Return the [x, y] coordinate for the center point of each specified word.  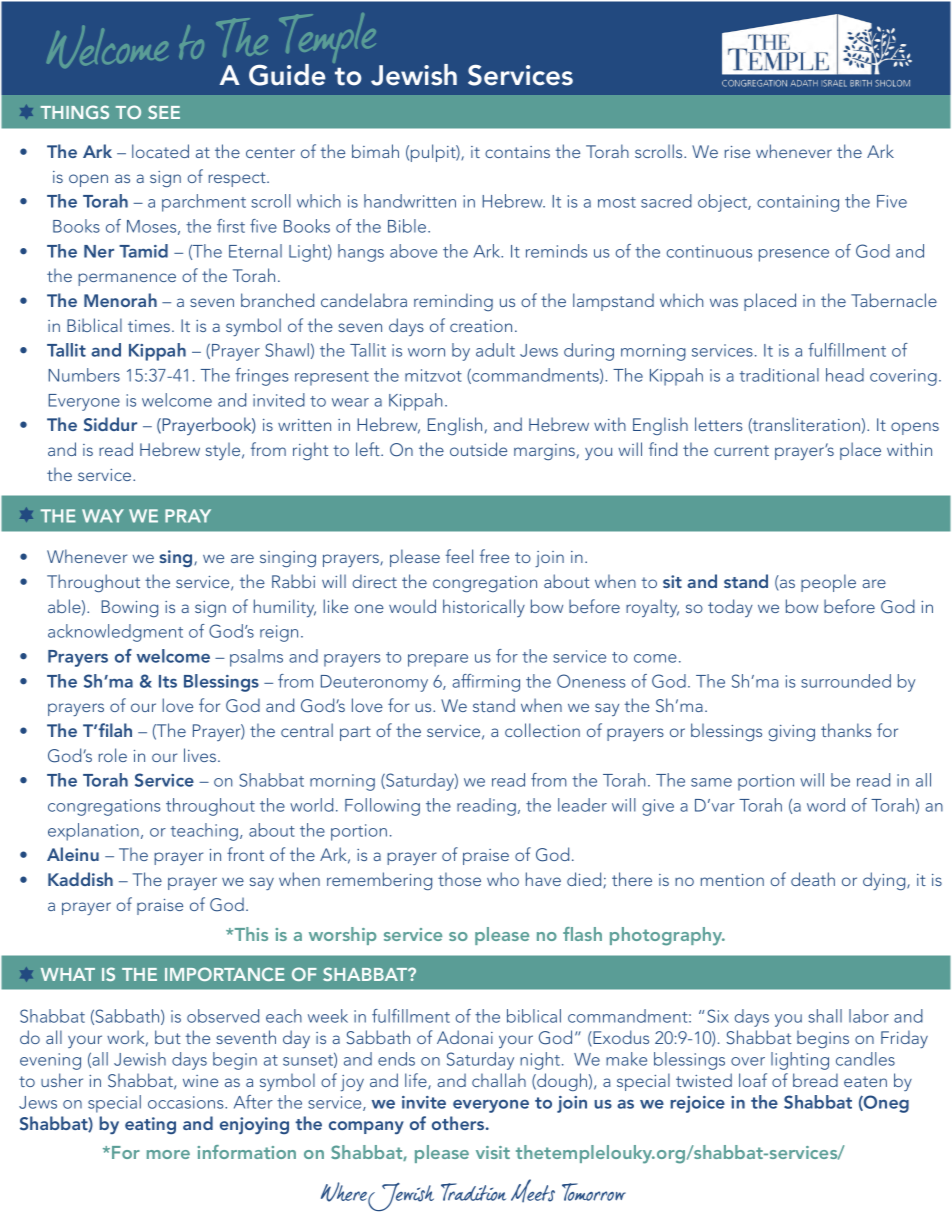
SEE [164, 112]
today [730, 608]
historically [484, 608]
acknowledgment [115, 633]
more [168, 1154]
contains [517, 152]
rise [737, 152]
